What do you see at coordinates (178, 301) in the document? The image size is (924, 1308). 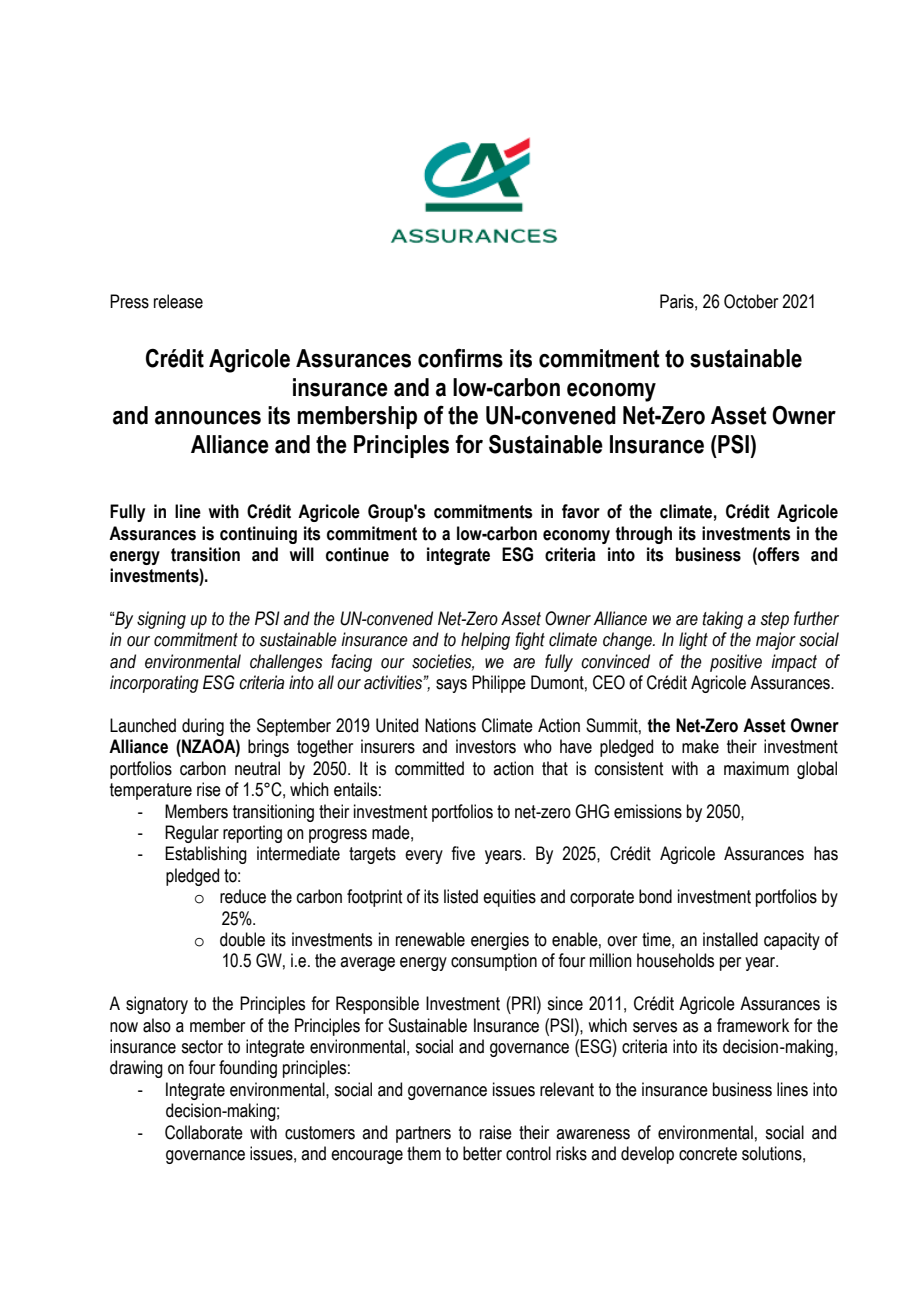 I see `release` at bounding box center [178, 301].
